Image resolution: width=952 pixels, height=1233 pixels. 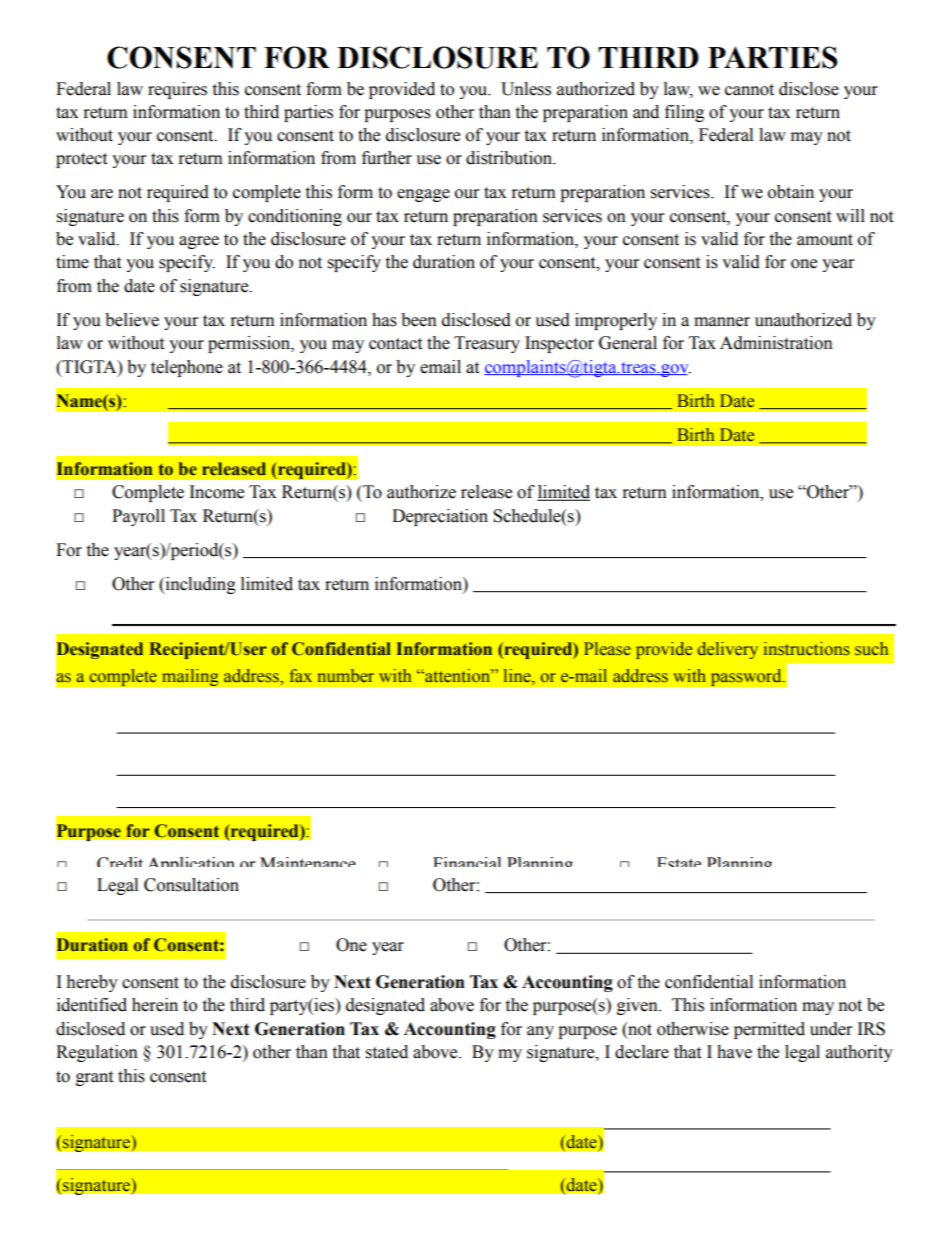 What do you see at coordinates (467, 862) in the screenshot?
I see `Financial` at bounding box center [467, 862].
